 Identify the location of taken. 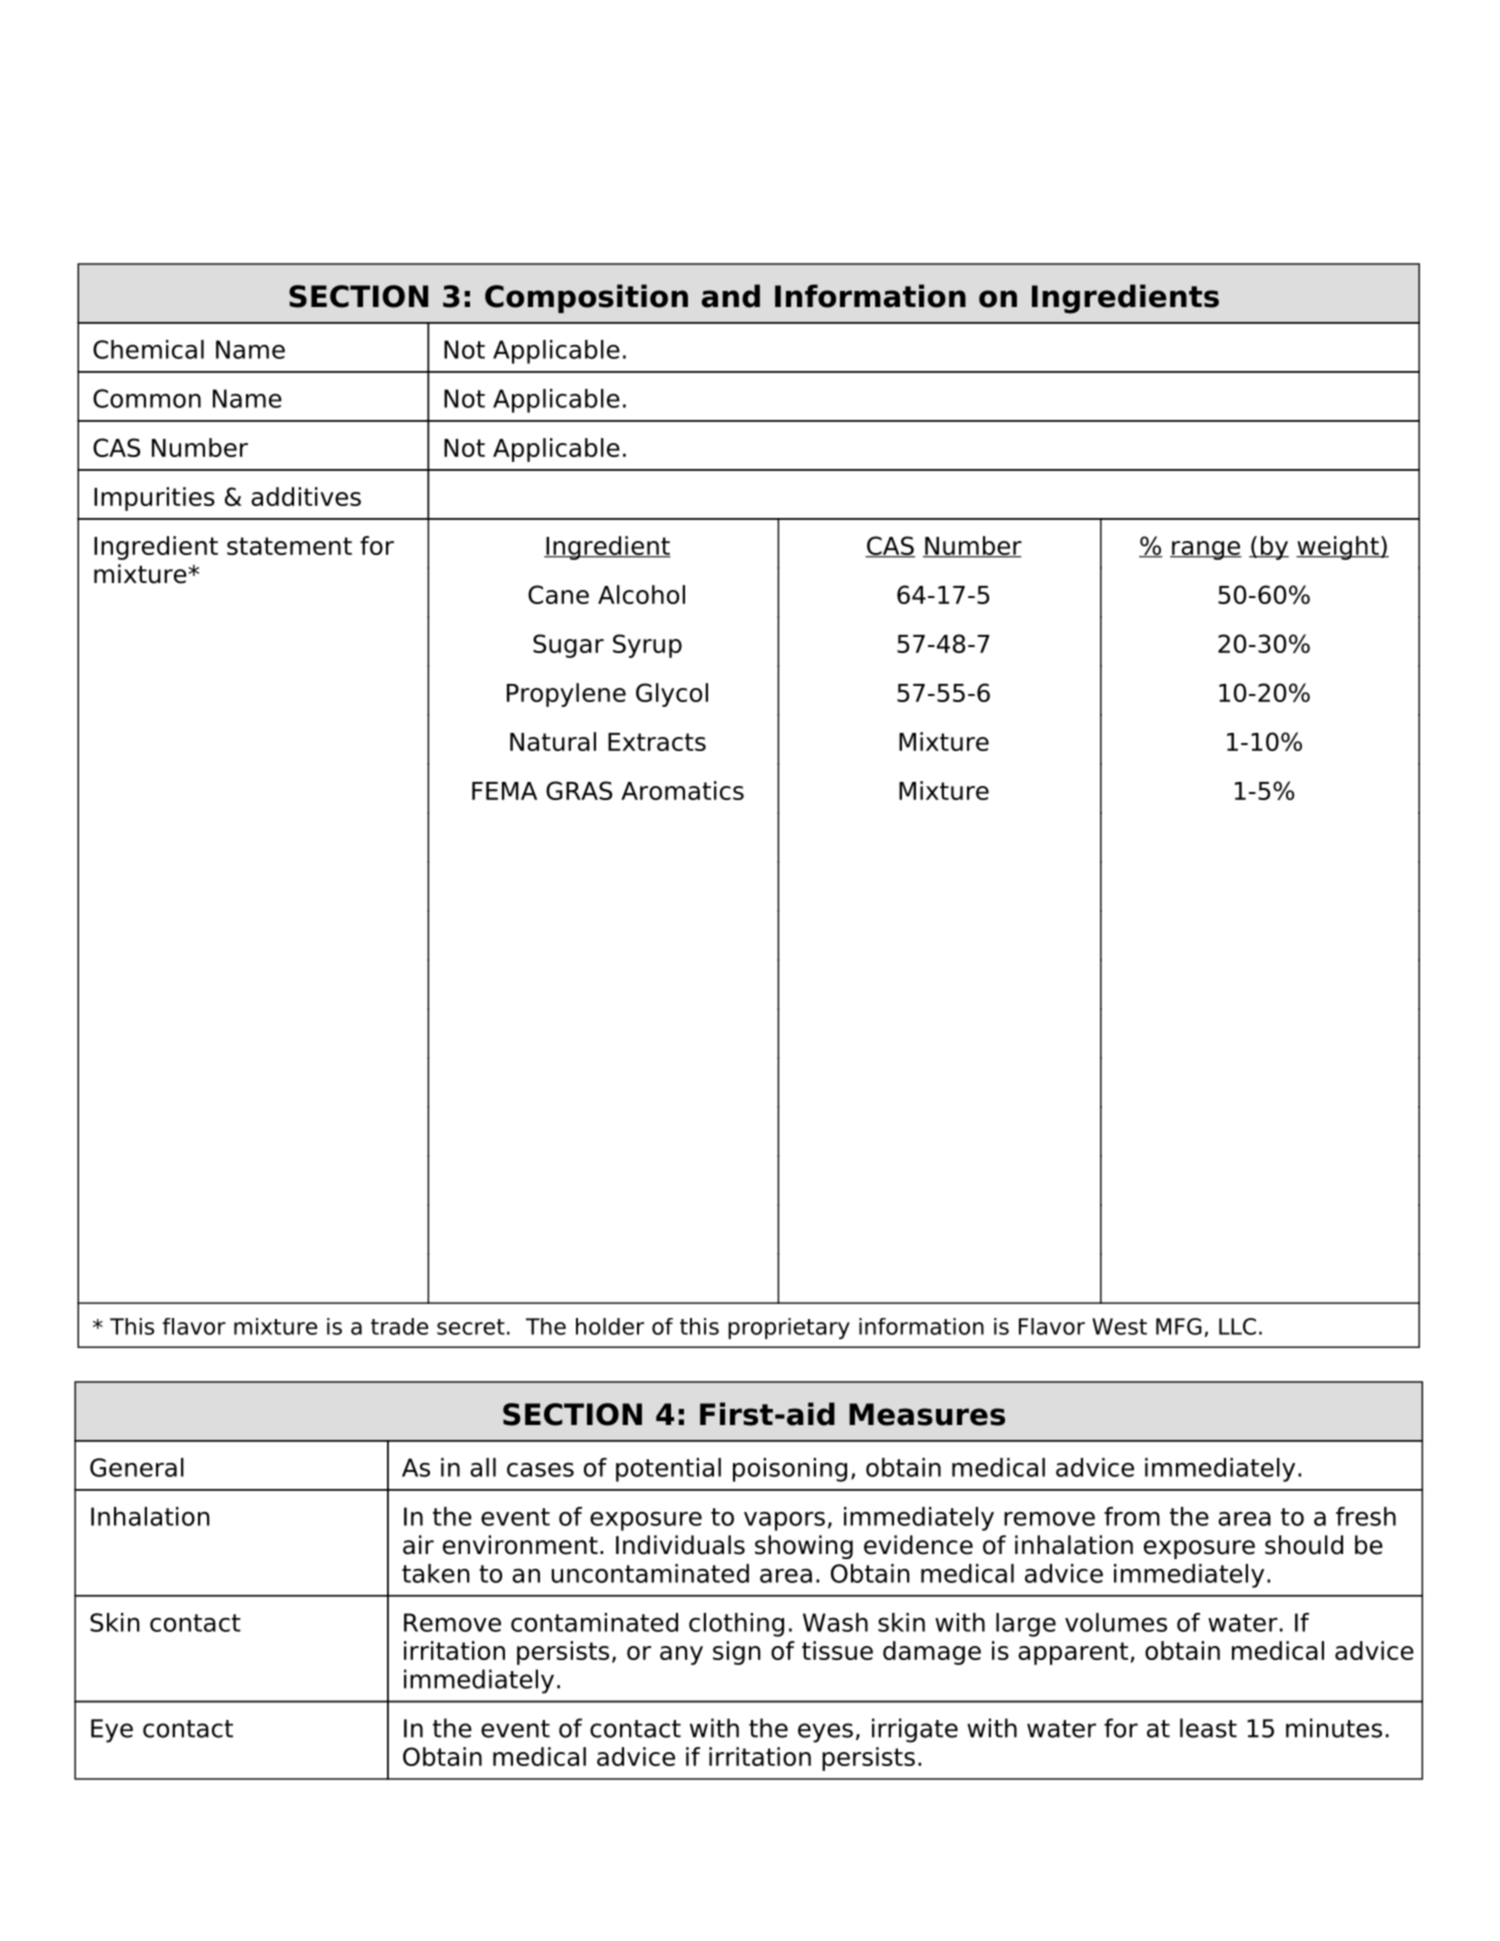
(436, 1573).
